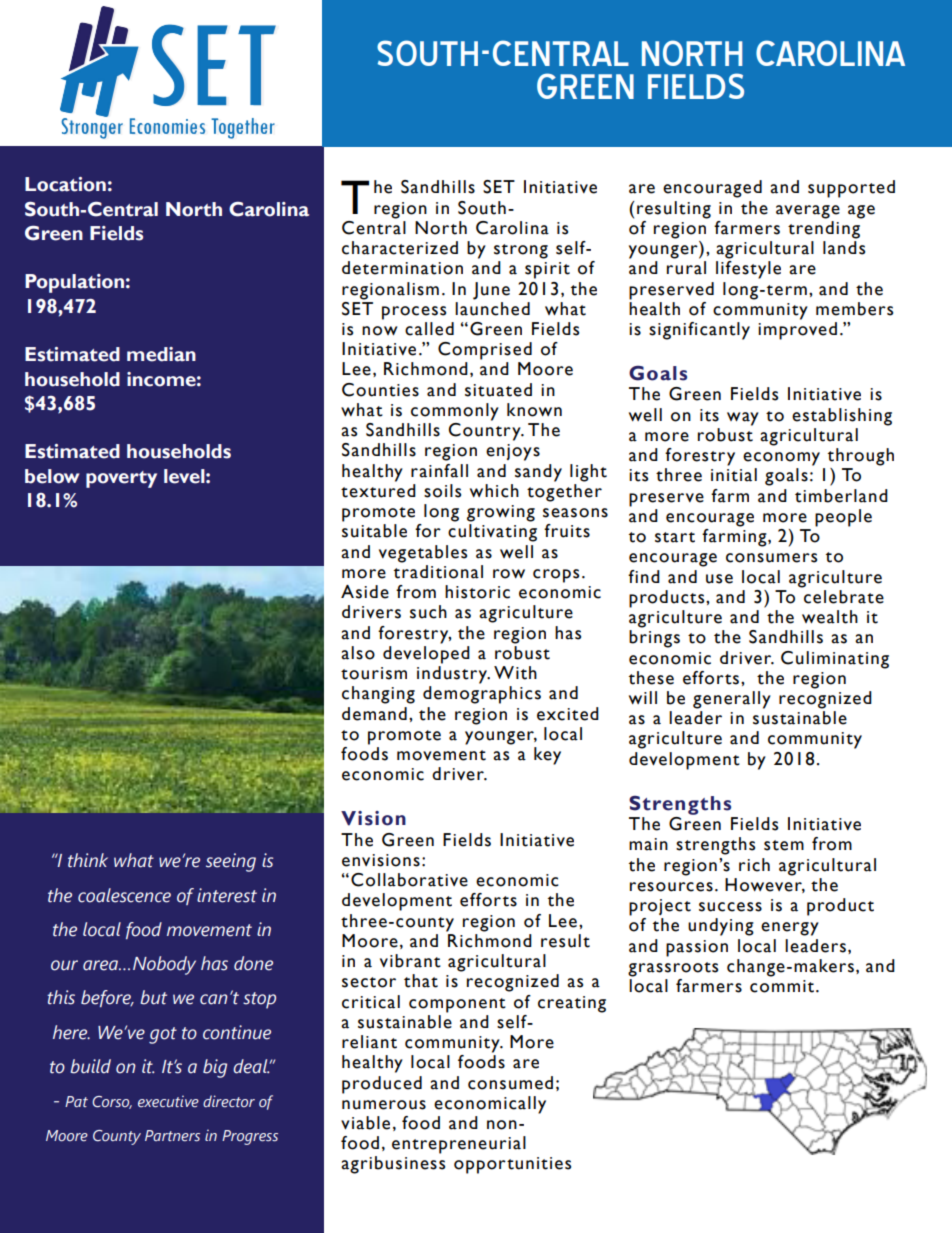  I want to click on also, so click(358, 653).
